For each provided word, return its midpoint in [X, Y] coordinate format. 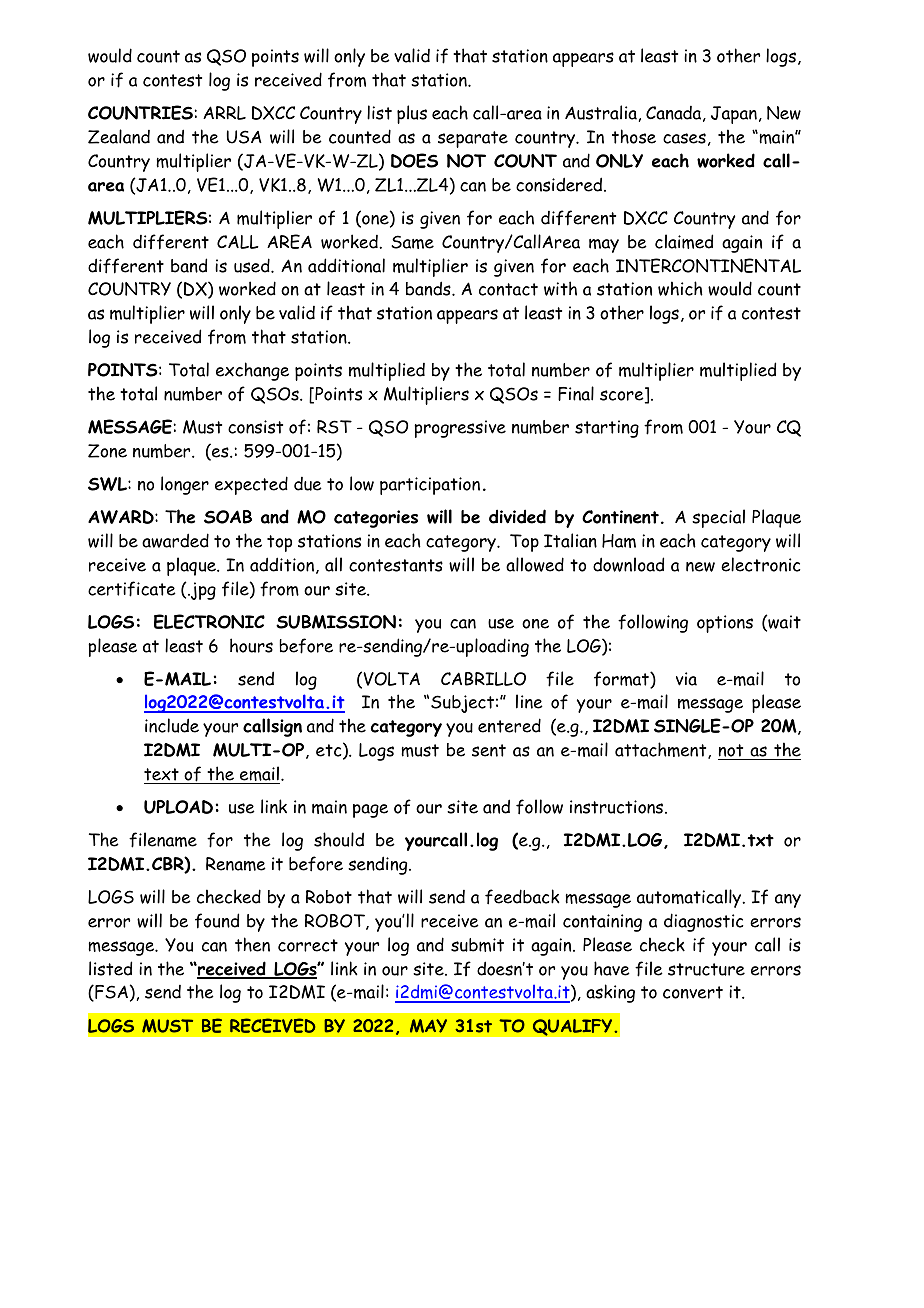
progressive [460, 429]
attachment [662, 750]
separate [473, 139]
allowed [535, 564]
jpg [202, 591]
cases [684, 138]
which [680, 288]
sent [489, 750]
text [161, 774]
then [252, 944]
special [718, 518]
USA [244, 137]
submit [477, 945]
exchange [252, 371]
